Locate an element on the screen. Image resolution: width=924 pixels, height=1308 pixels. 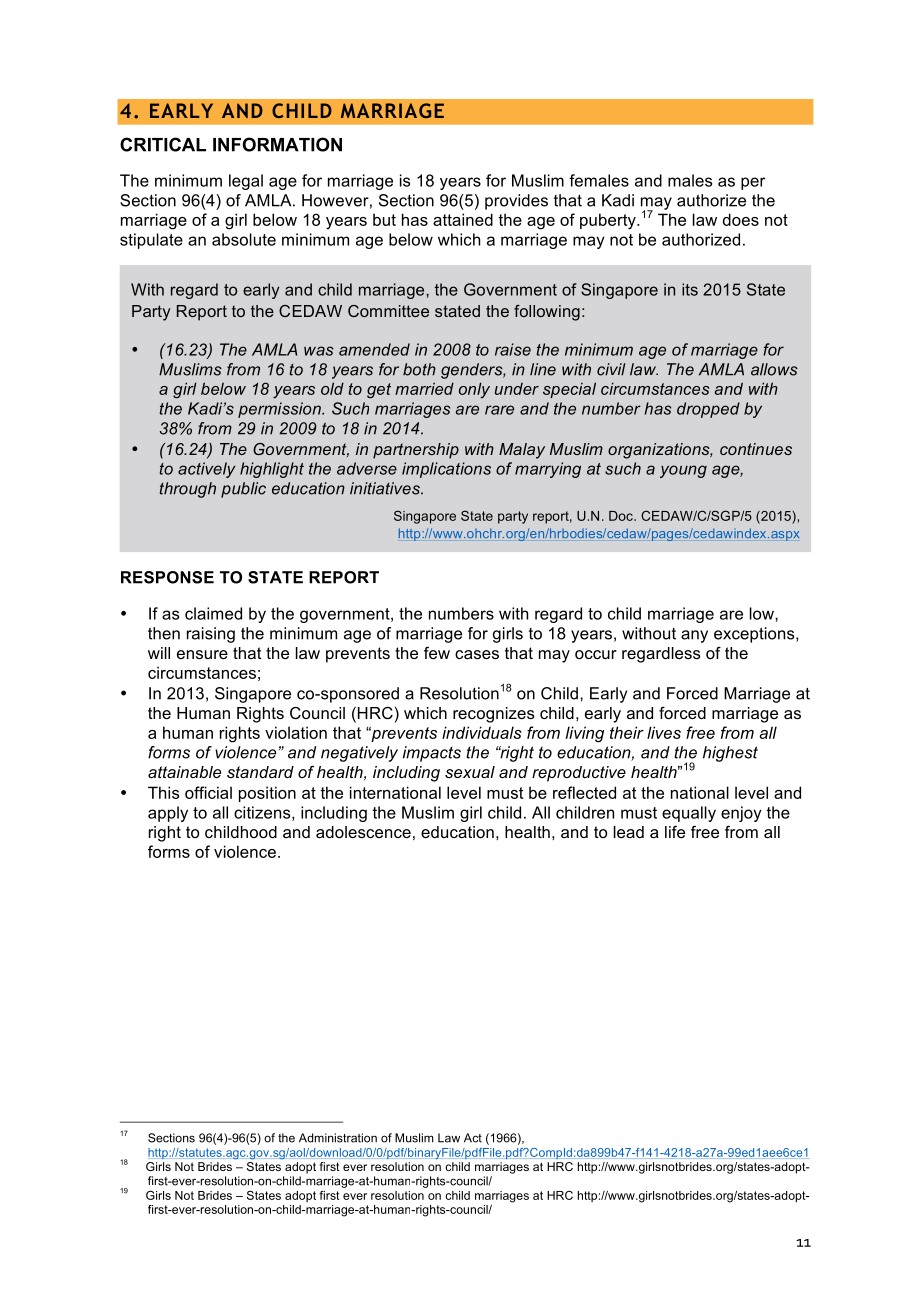
does is located at coordinates (741, 219).
